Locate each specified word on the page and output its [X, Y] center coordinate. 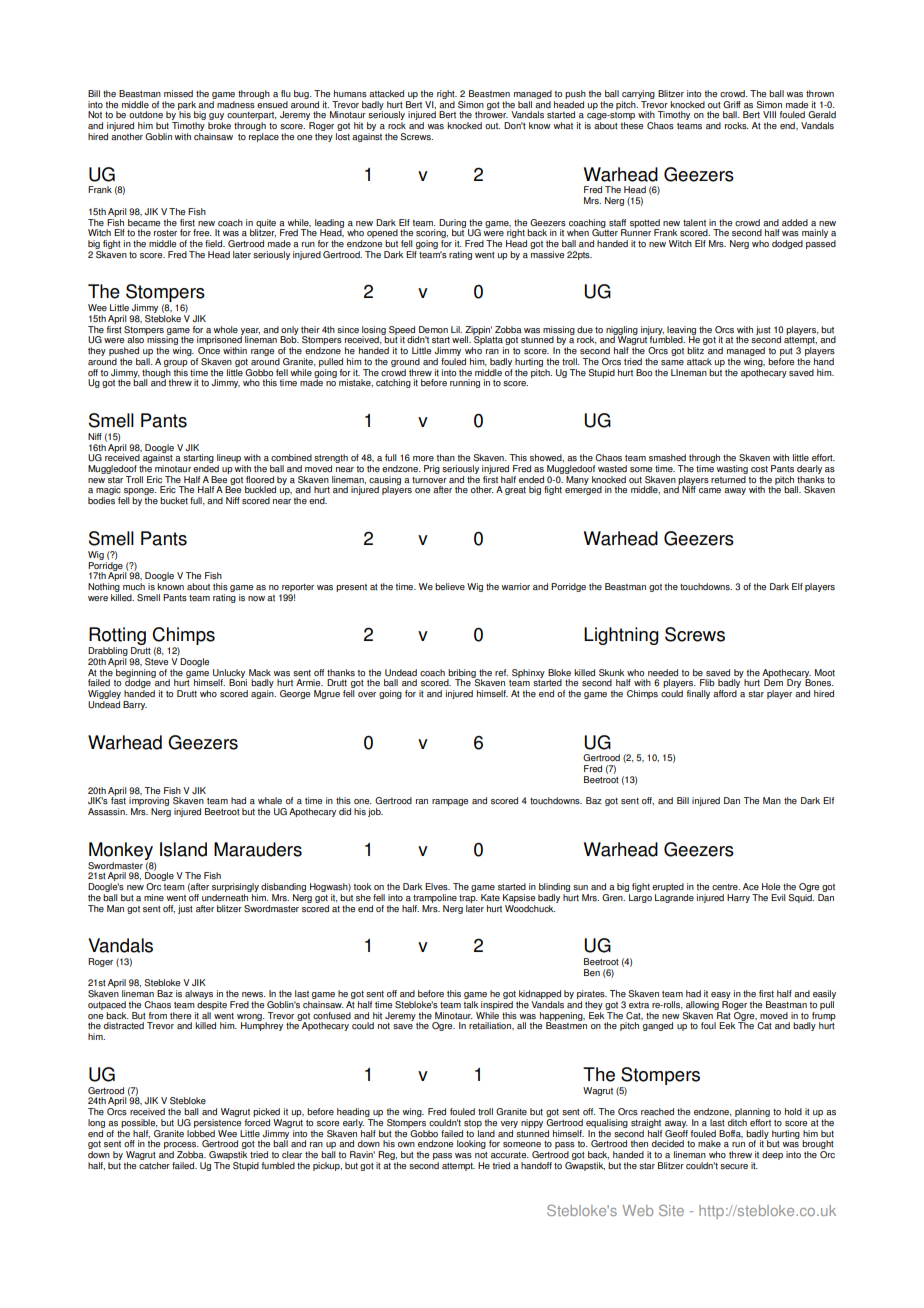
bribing [462, 674]
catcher [154, 1165]
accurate [510, 1155]
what [563, 125]
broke [219, 125]
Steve [156, 662]
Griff [732, 104]
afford [725, 693]
